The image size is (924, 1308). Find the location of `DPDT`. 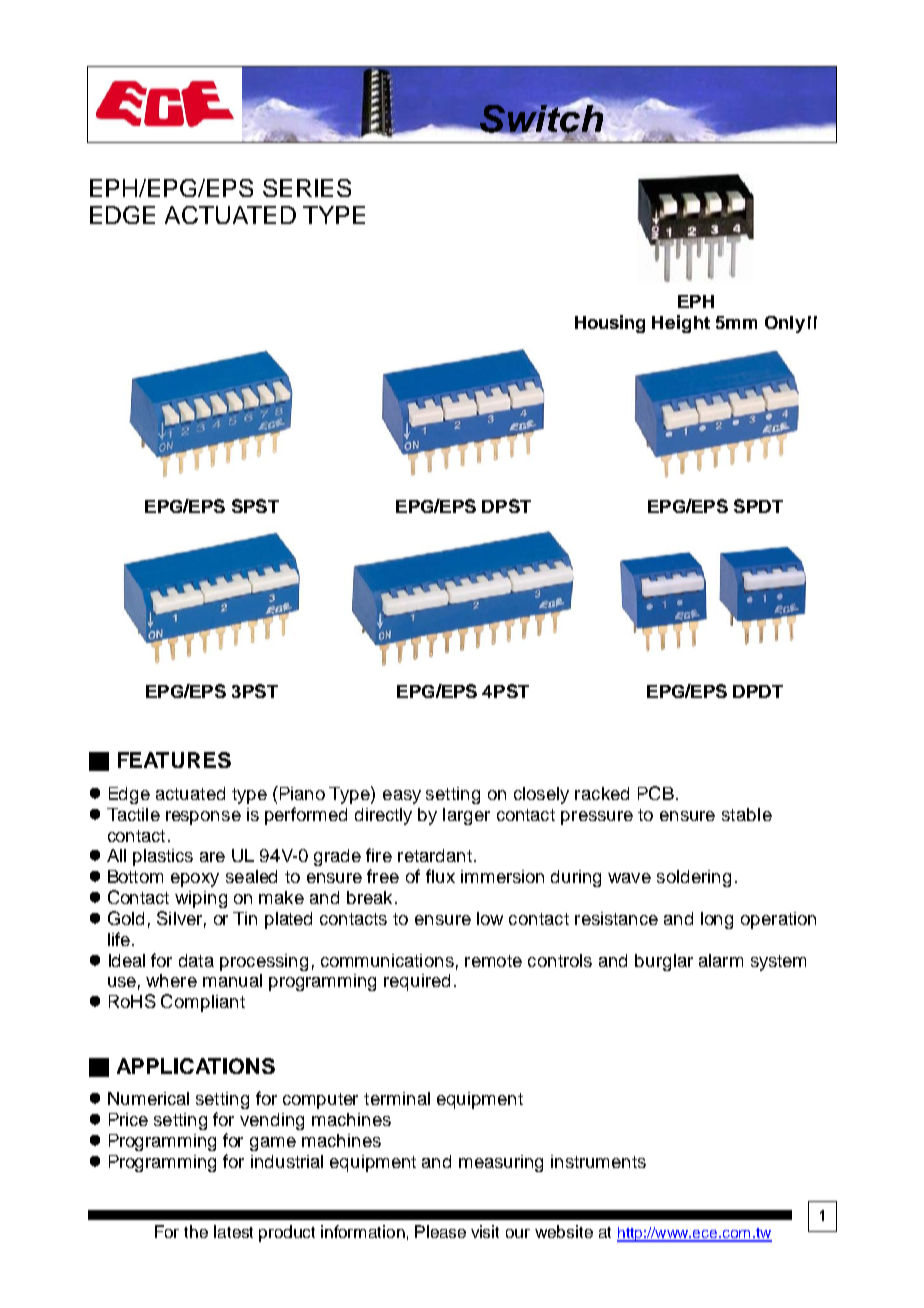

DPDT is located at coordinates (758, 691).
